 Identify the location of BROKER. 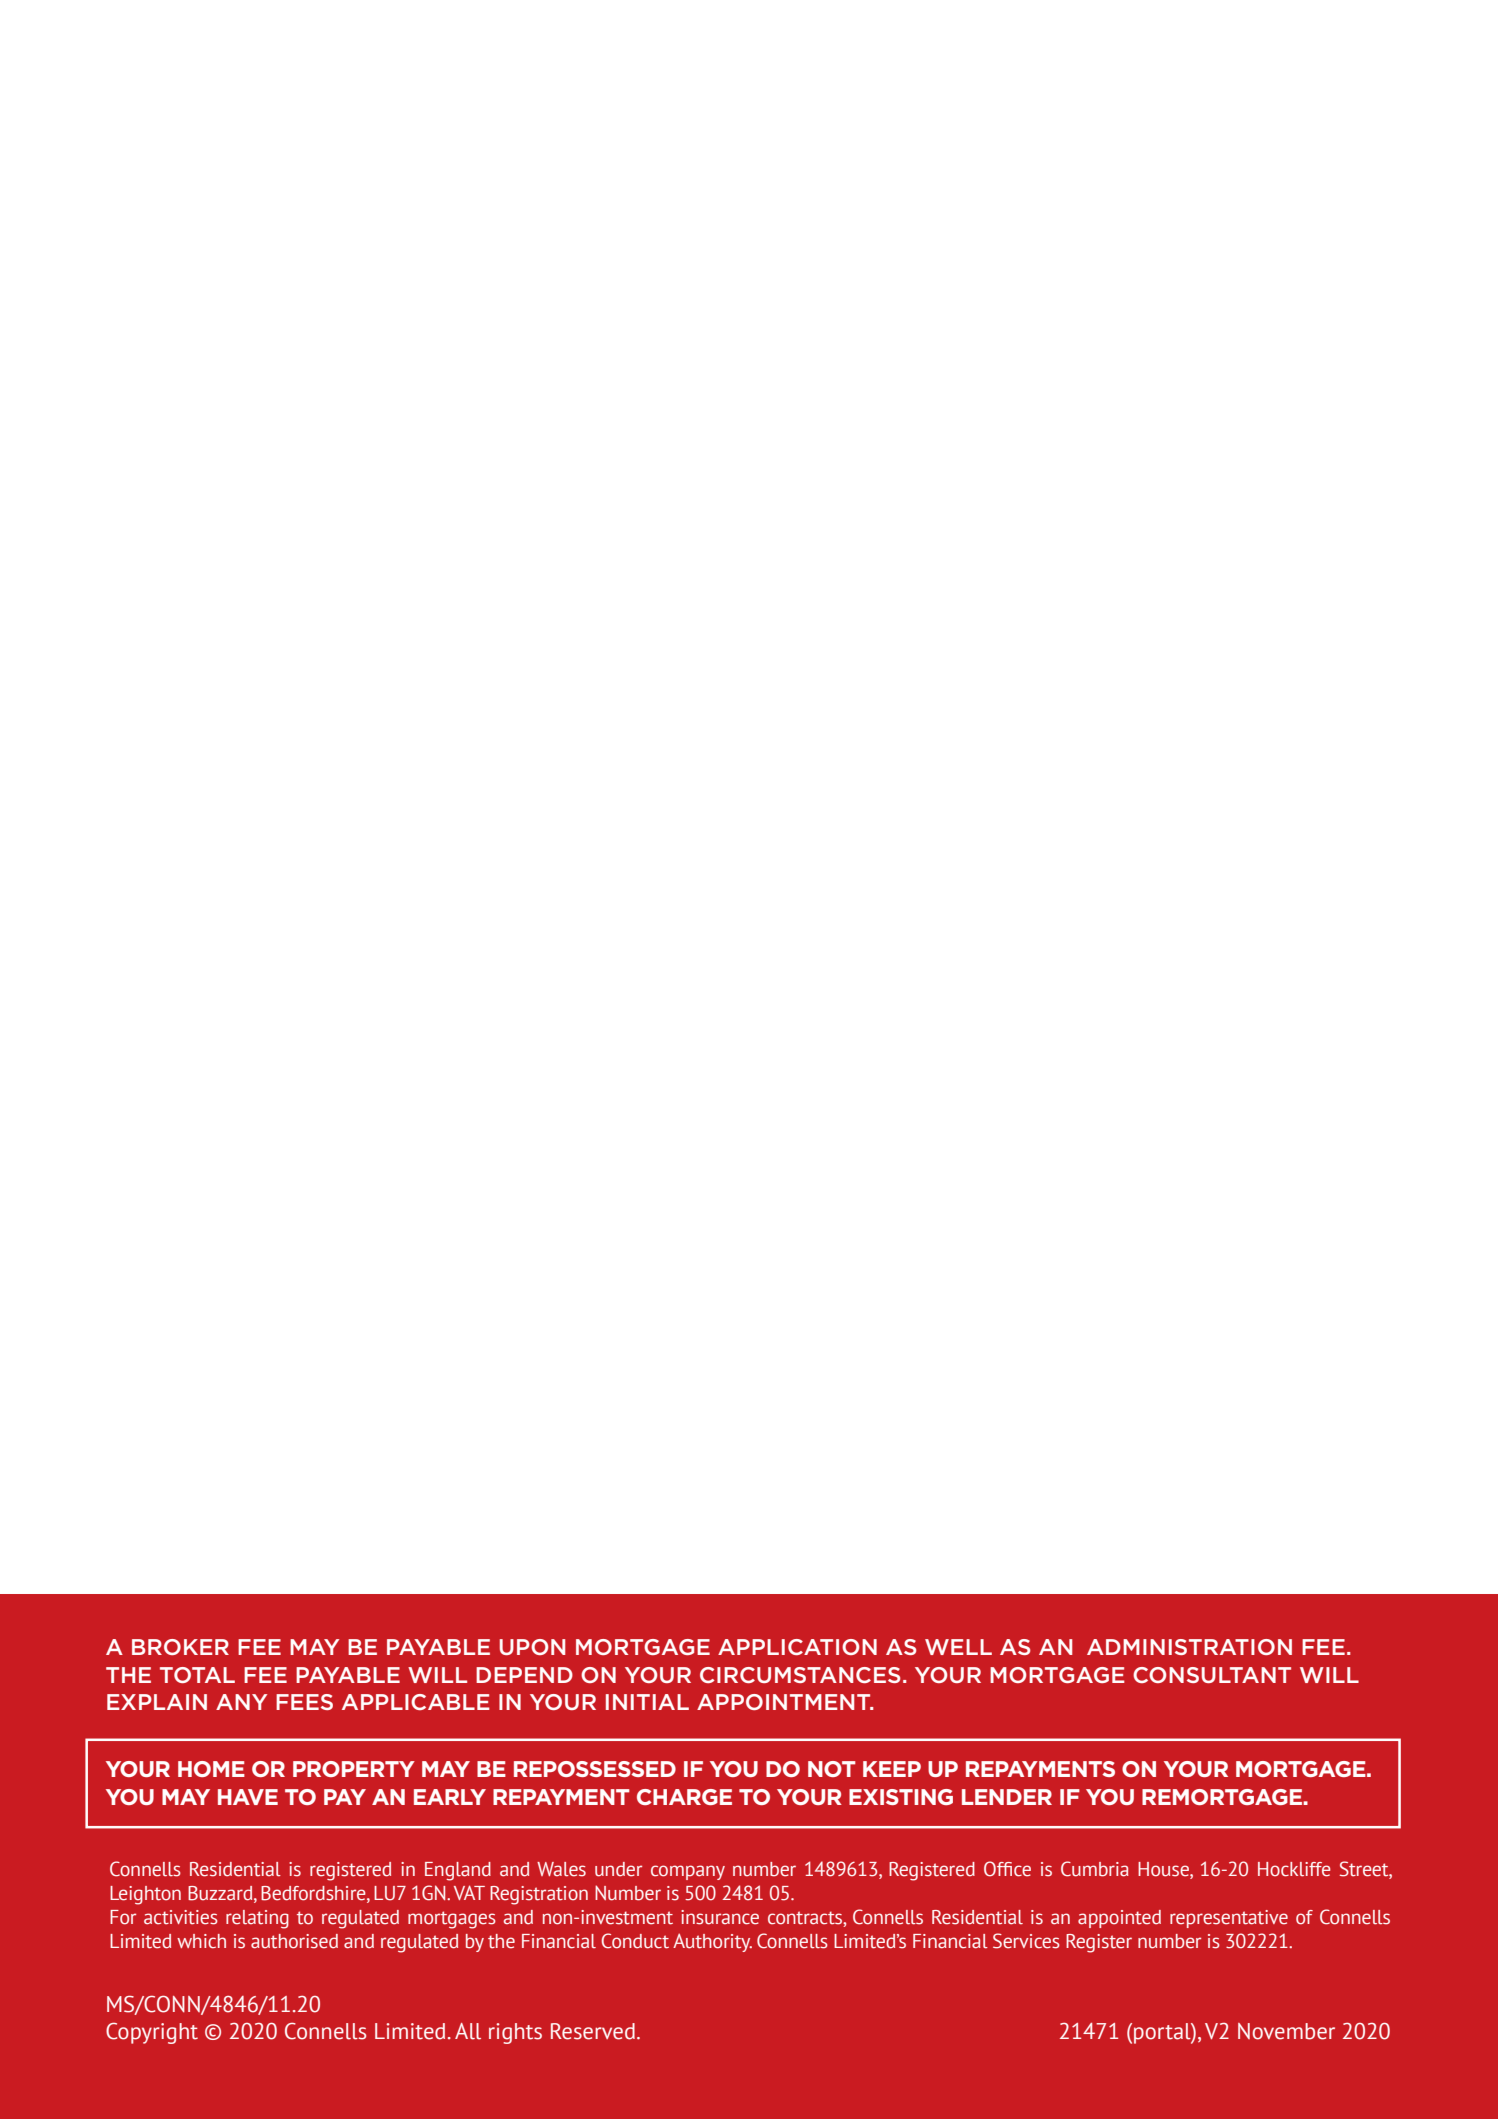
(180, 1647).
